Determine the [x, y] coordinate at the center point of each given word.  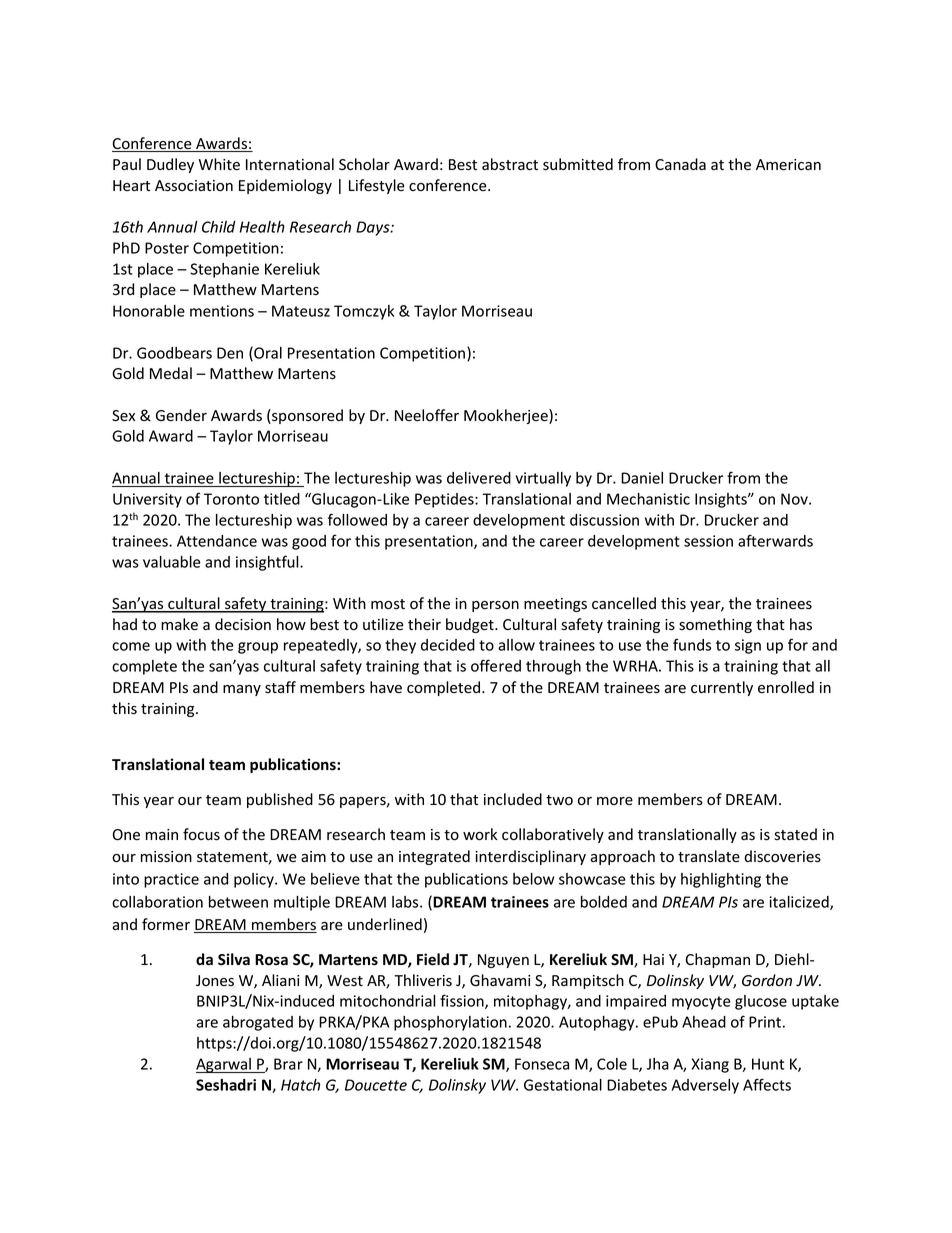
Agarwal [224, 1065]
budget [471, 625]
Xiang [710, 1065]
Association [194, 186]
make [179, 624]
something [715, 625]
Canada [680, 164]
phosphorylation [450, 1023]
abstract [510, 164]
